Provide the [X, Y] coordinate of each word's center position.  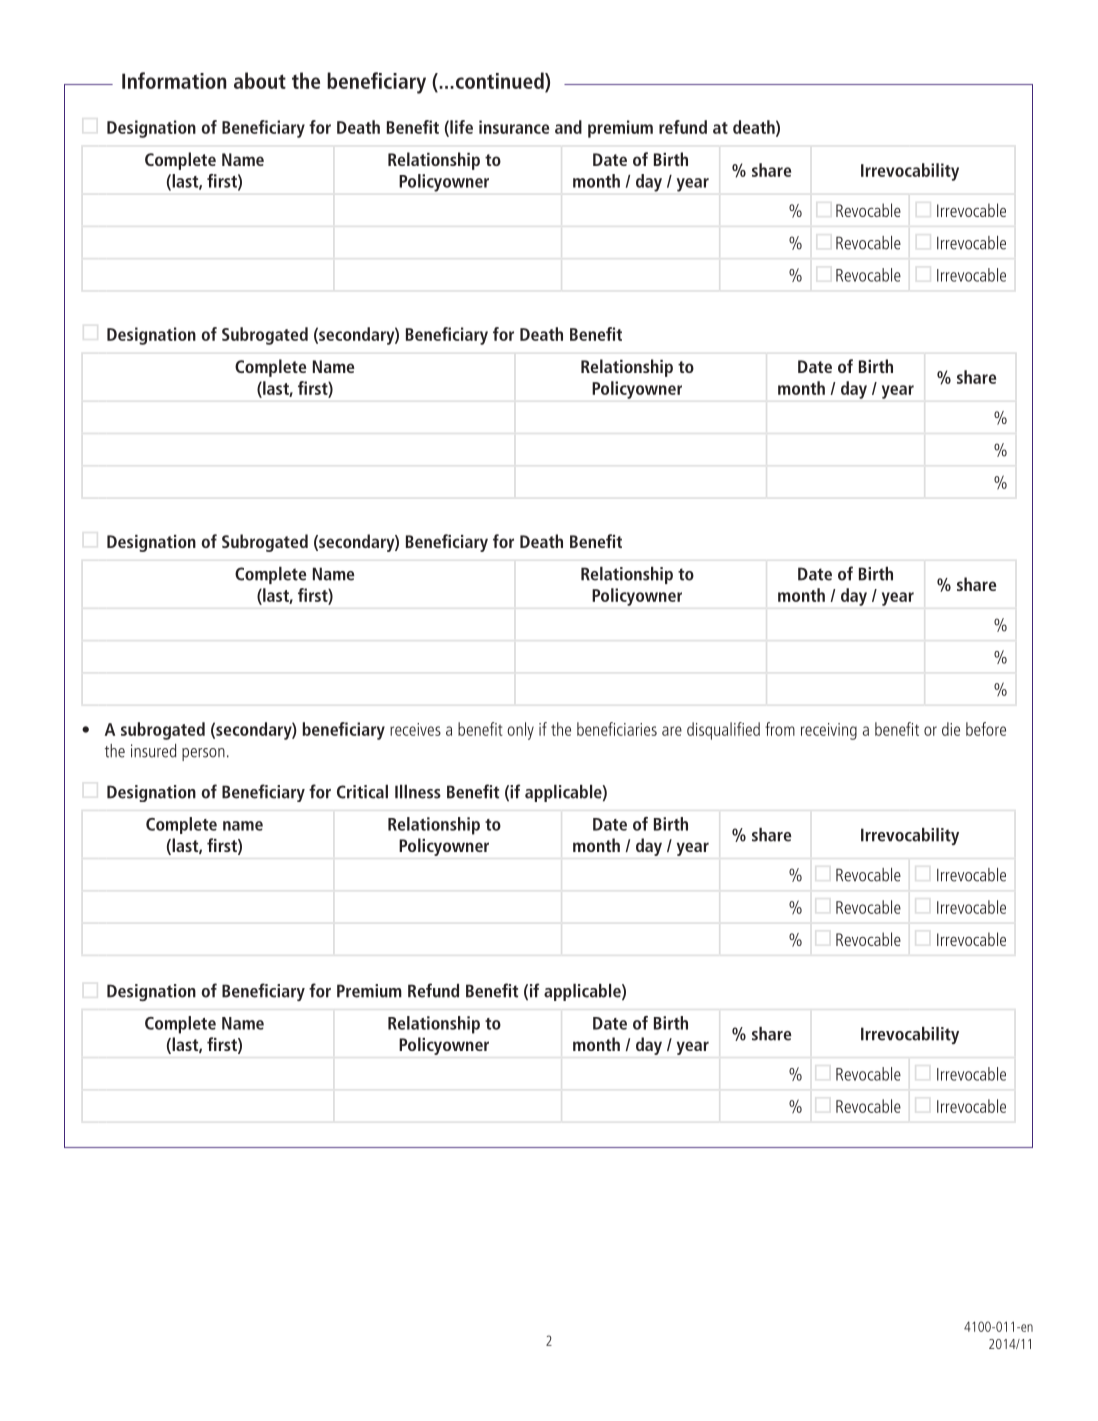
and [568, 127]
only [520, 731]
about [260, 80]
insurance [514, 127]
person [203, 754]
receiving [829, 731]
